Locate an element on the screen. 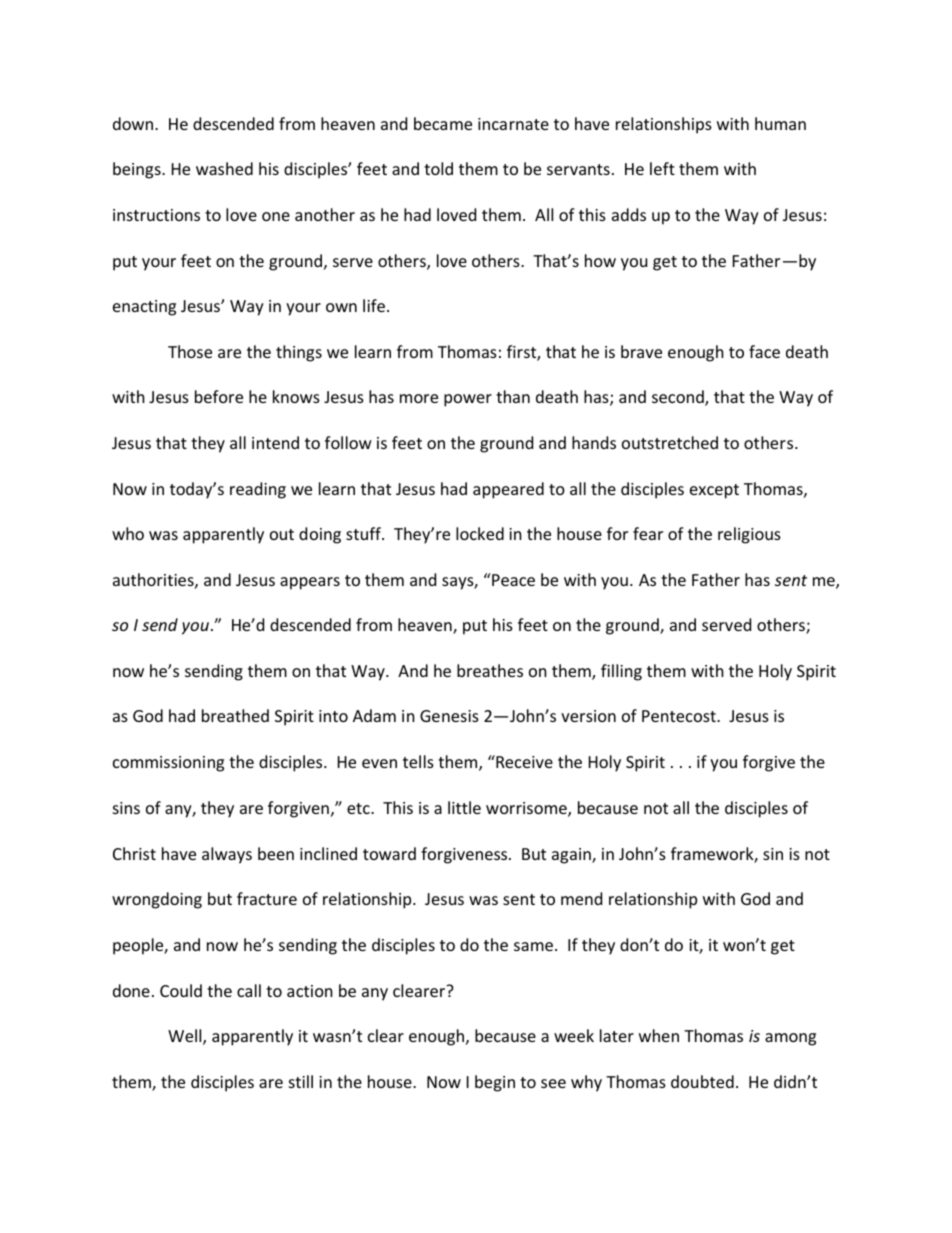 The height and width of the screenshot is (1233, 952). tells is located at coordinates (418, 761).
